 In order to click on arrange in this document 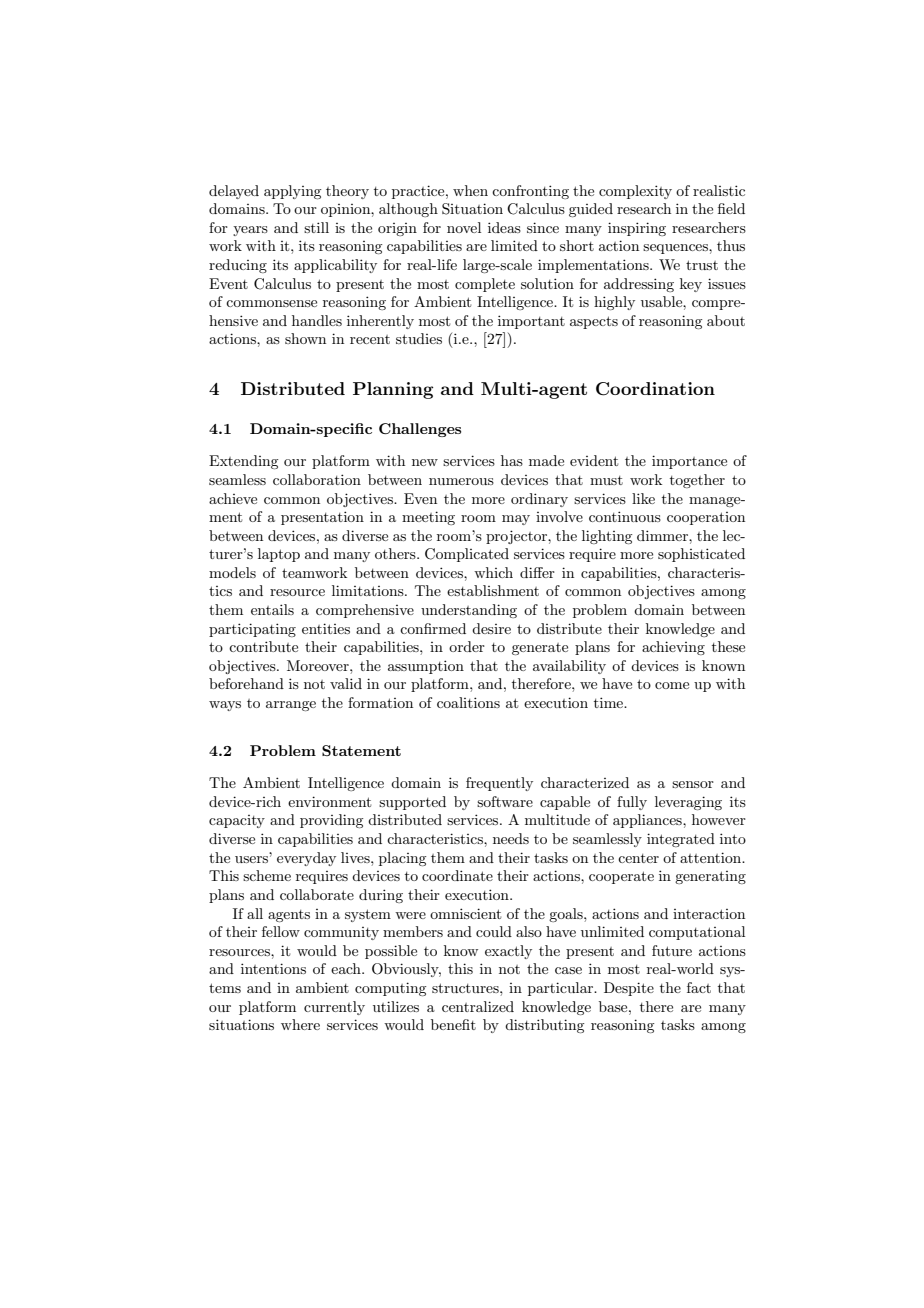, I will do `click(291, 706)`.
